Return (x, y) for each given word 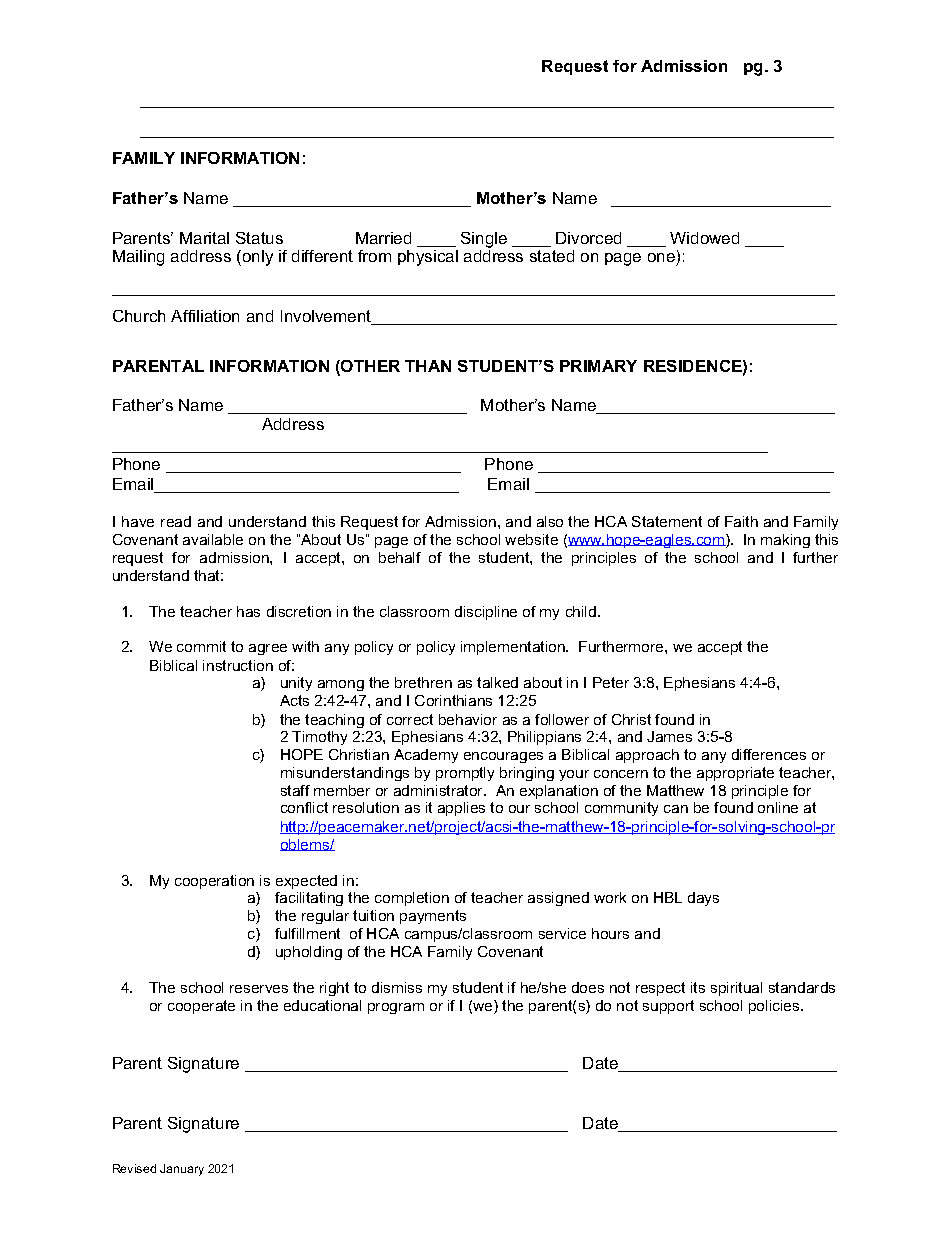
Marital (204, 238)
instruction (238, 665)
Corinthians (453, 700)
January (182, 1170)
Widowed (704, 238)
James (669, 736)
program (396, 1008)
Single (484, 240)
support (668, 1007)
